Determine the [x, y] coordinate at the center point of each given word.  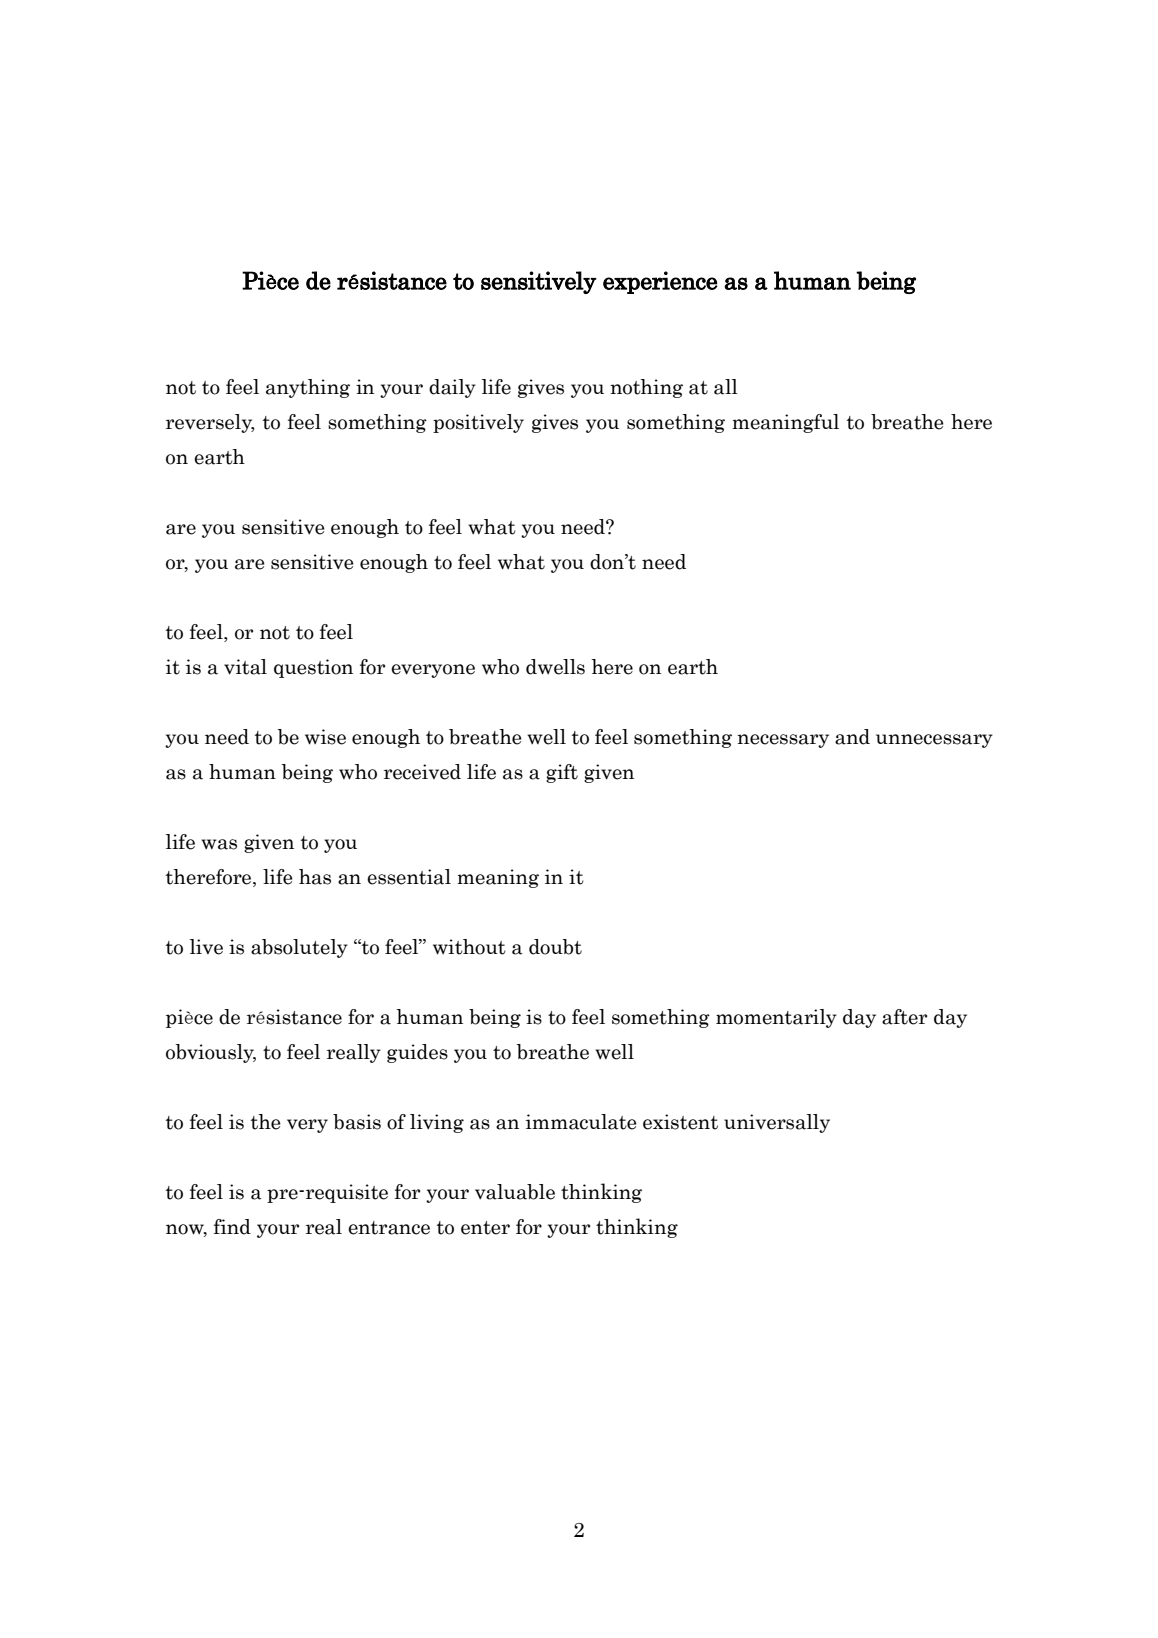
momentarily [776, 1018]
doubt [555, 947]
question [313, 668]
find [232, 1227]
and [852, 737]
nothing [646, 388]
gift [562, 773]
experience [660, 282]
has [315, 877]
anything [308, 388]
